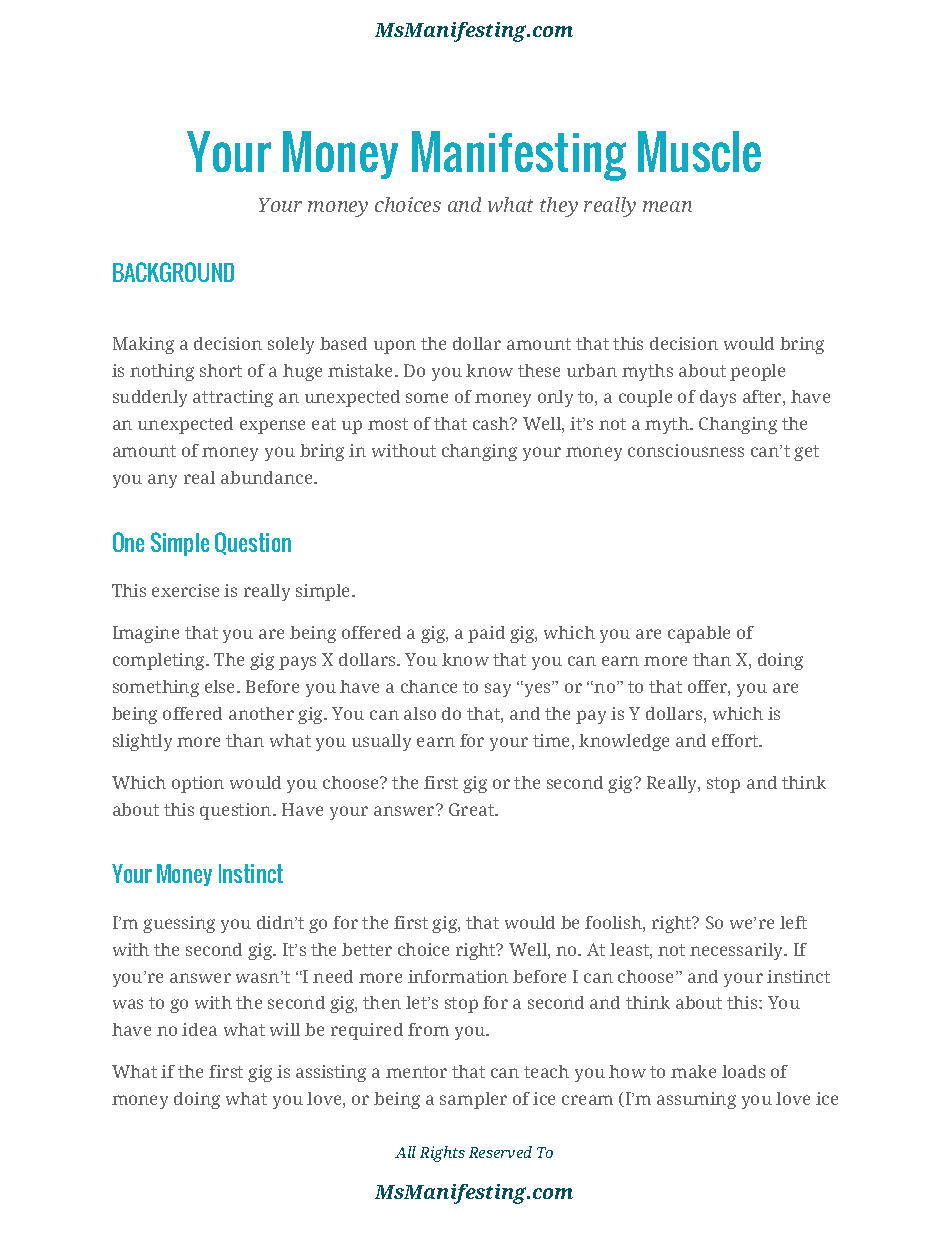 This screenshot has width=952, height=1233. I want to click on assuming, so click(696, 1100).
